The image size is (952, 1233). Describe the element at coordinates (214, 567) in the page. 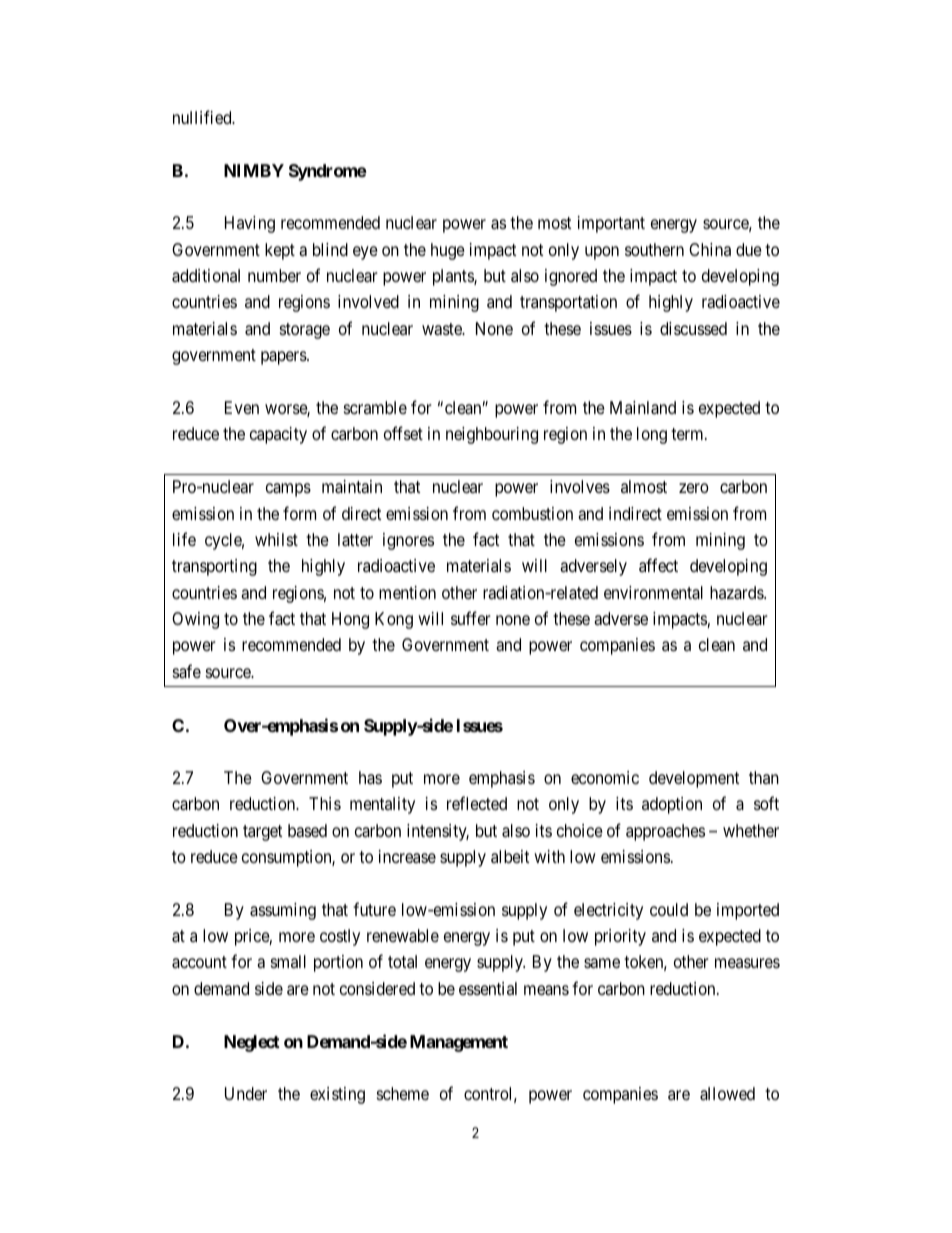

I see `transporting` at that location.
